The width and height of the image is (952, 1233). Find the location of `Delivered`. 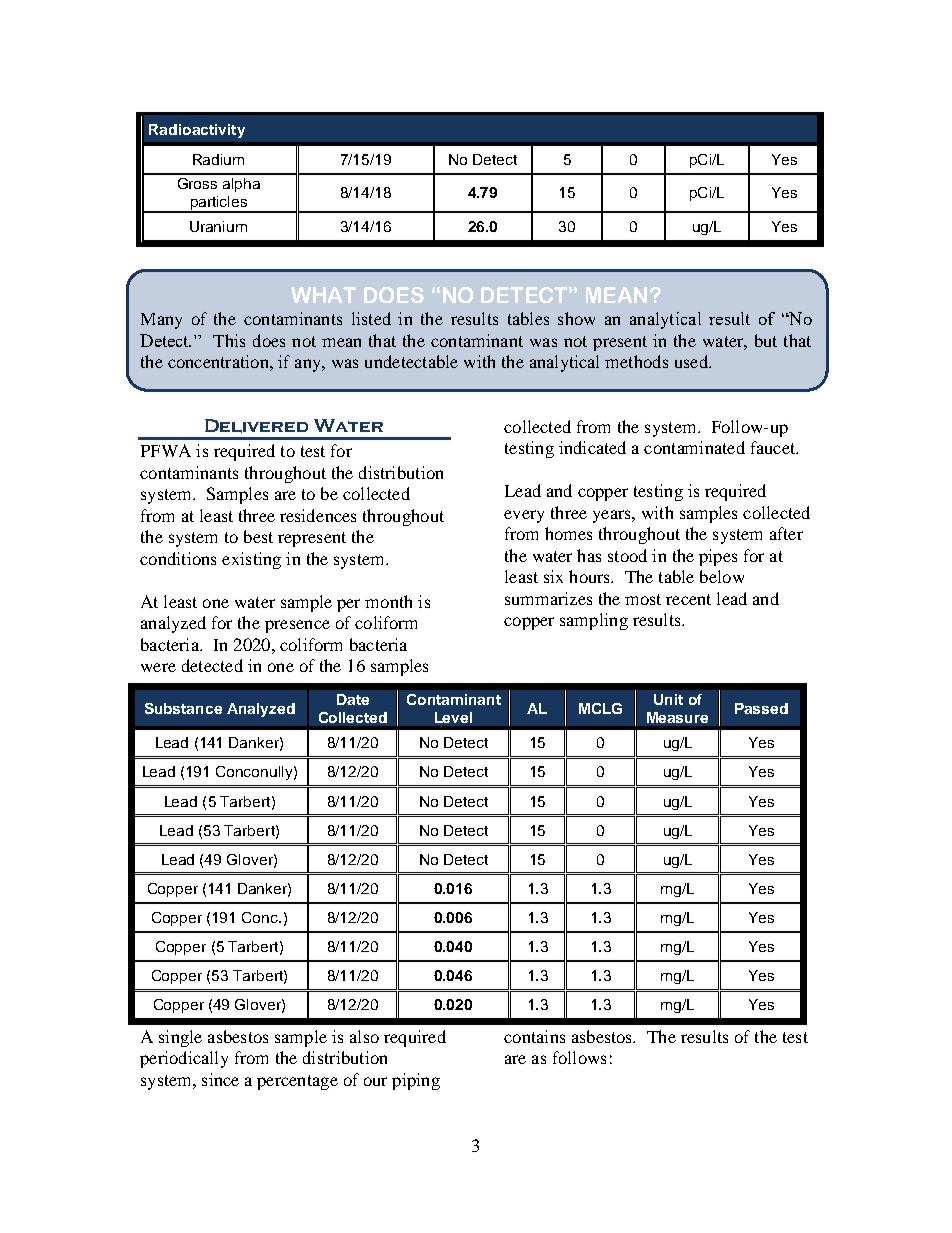

Delivered is located at coordinates (256, 426).
